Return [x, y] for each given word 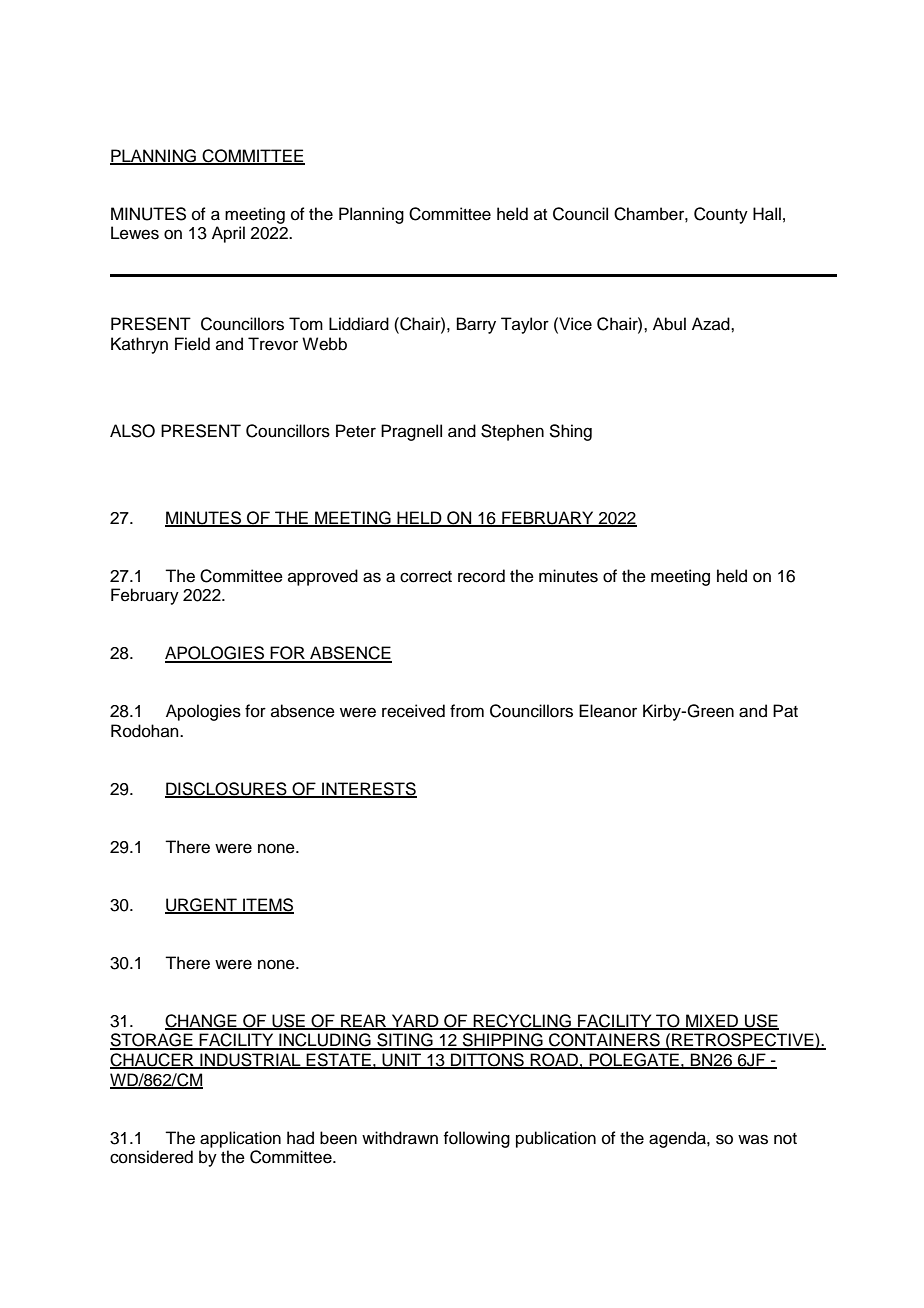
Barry [476, 325]
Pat [785, 711]
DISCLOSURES [227, 790]
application [240, 1139]
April [228, 234]
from [467, 711]
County [721, 215]
